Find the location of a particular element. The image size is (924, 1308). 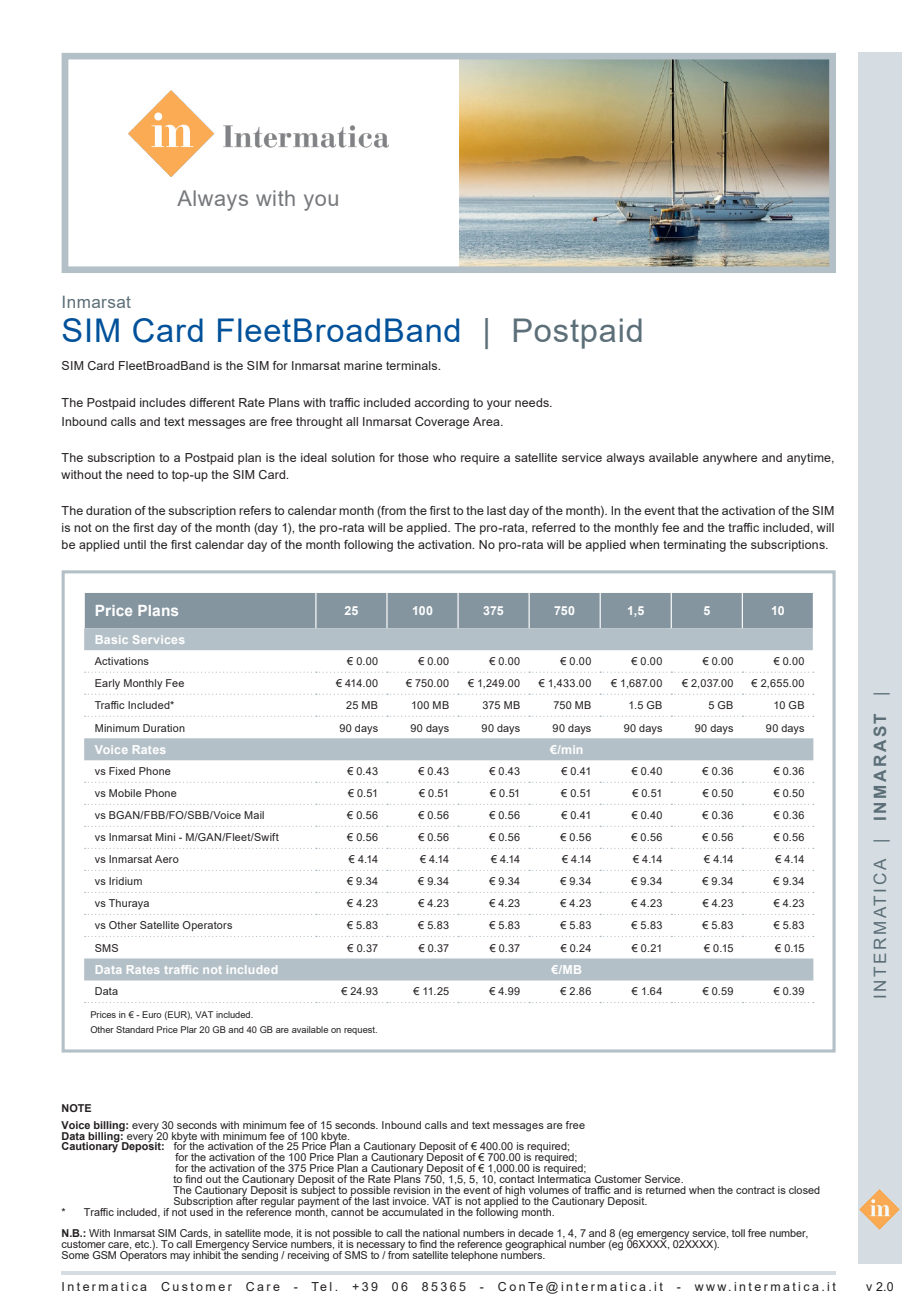

Mail is located at coordinates (254, 815).
